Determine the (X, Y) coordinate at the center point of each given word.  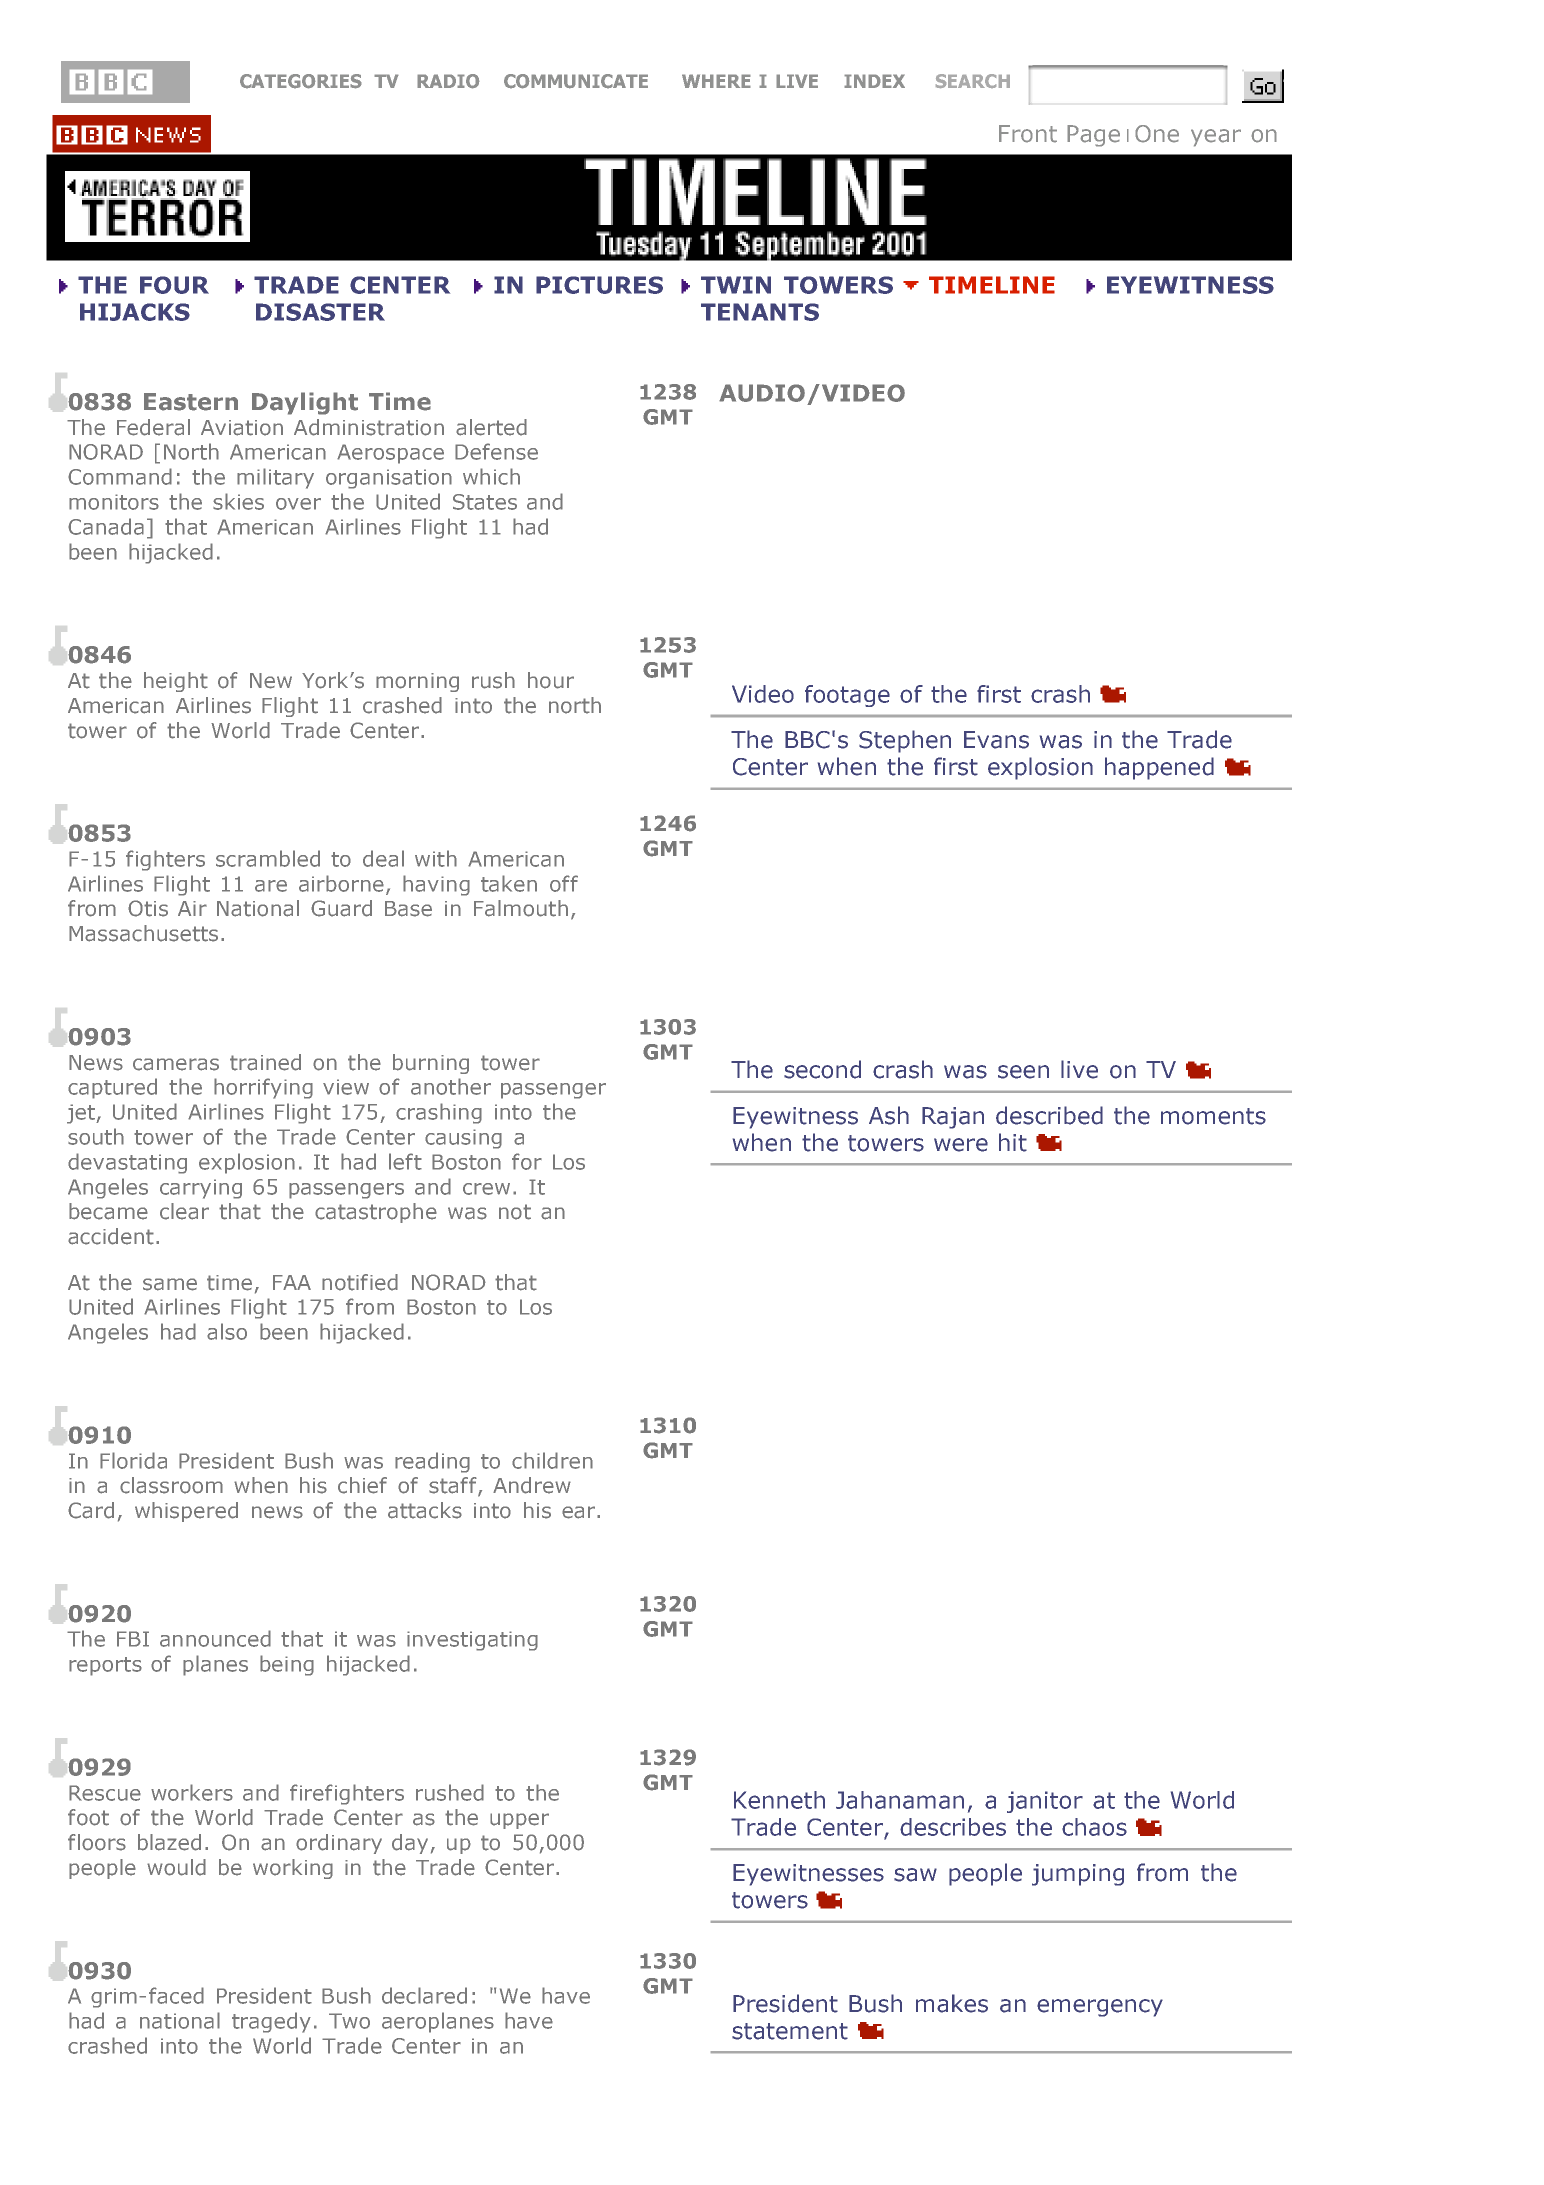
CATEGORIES (301, 81)
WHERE (716, 81)
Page (1093, 136)
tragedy (271, 2022)
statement (790, 2031)
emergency (1100, 2008)
